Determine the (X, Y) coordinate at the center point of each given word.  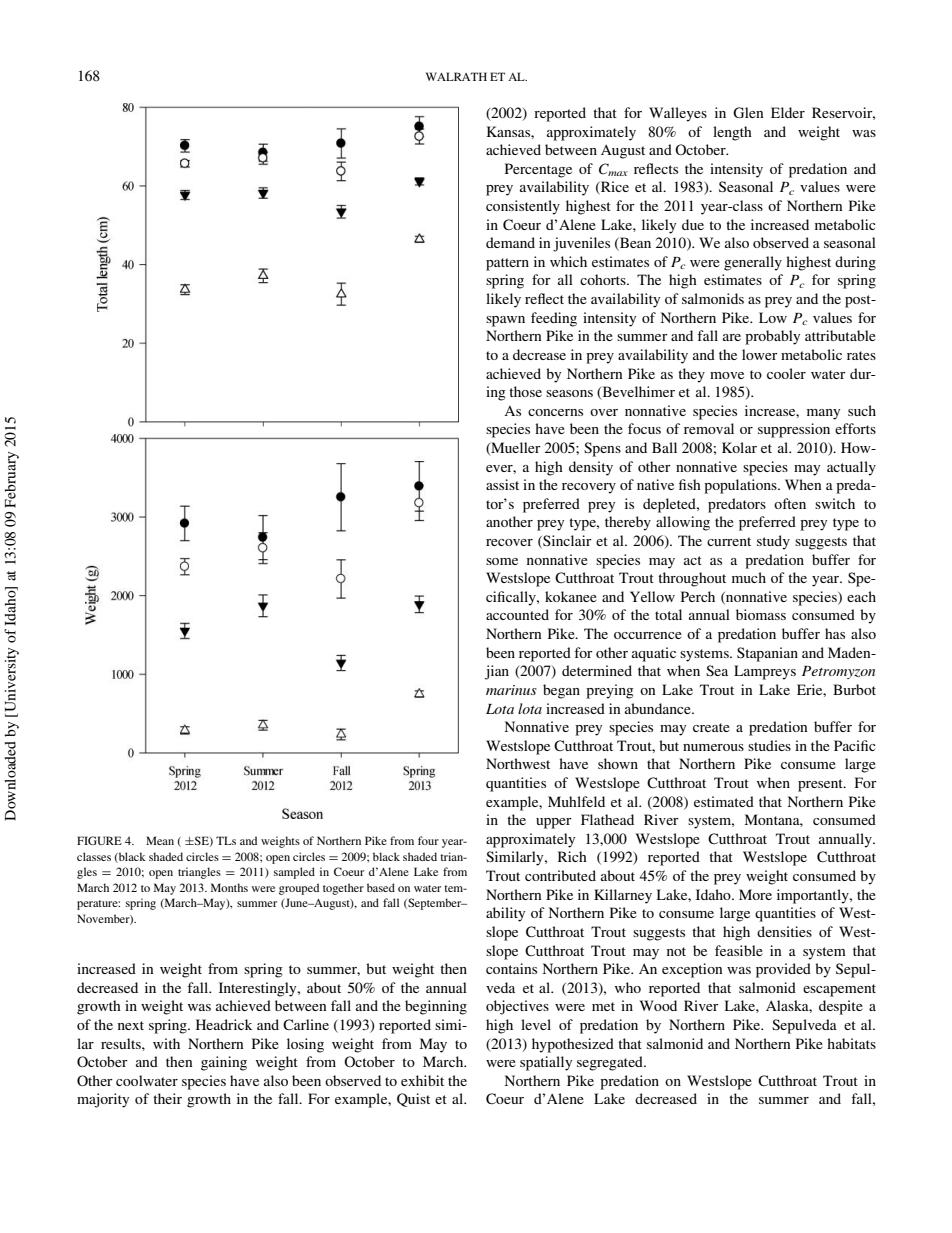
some (502, 561)
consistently (523, 207)
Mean (160, 840)
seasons (569, 393)
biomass (761, 614)
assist (502, 484)
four (428, 840)
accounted (517, 614)
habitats (851, 1043)
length (732, 133)
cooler (786, 373)
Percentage (538, 170)
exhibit (422, 1080)
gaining (224, 1063)
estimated (724, 801)
